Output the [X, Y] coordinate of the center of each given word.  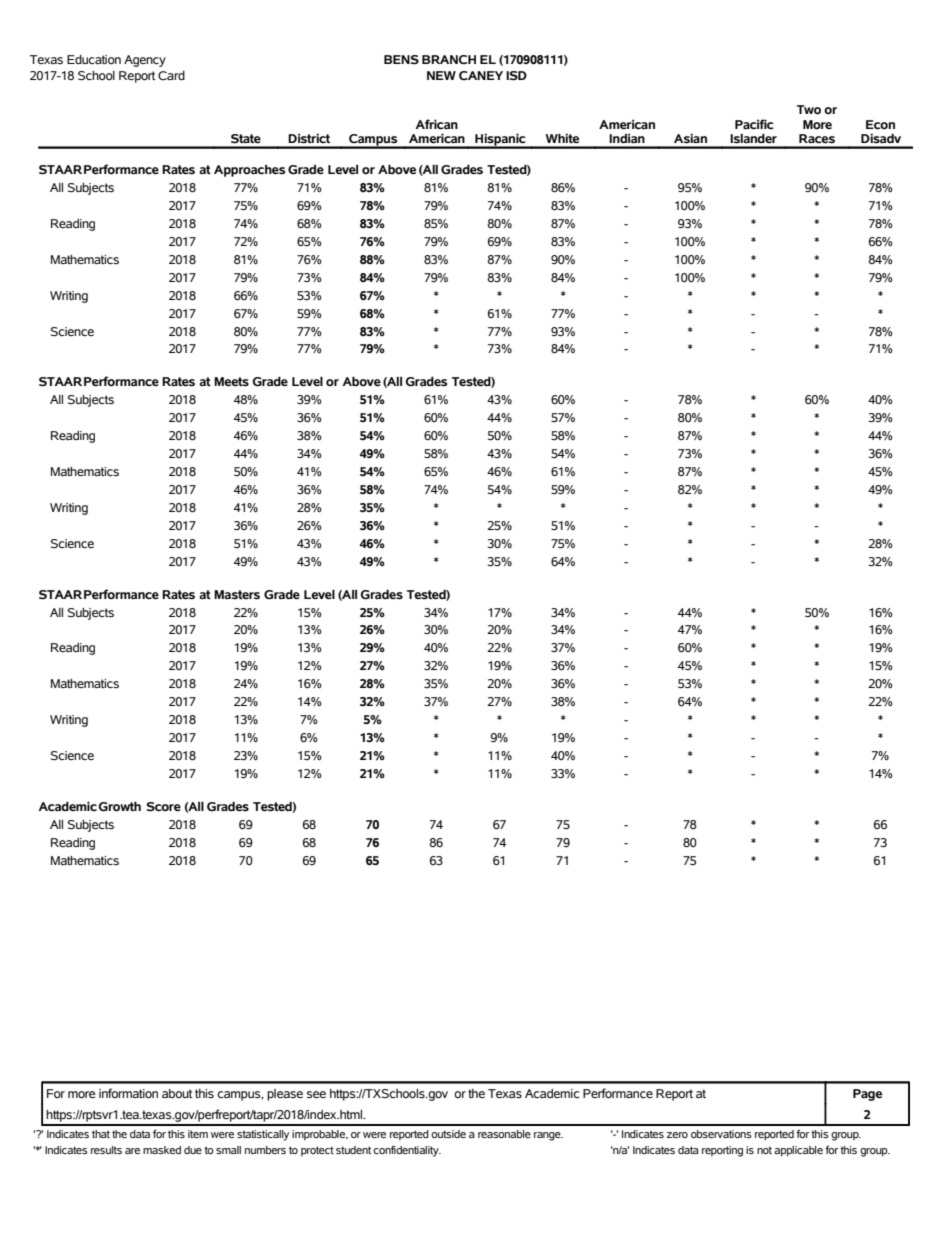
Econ [880, 125]
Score [164, 807]
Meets [231, 382]
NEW [441, 75]
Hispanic [500, 140]
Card [171, 76]
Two [809, 110]
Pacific [754, 124]
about [177, 1093]
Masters [237, 595]
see [316, 1095]
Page [867, 1095]
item [198, 1134]
